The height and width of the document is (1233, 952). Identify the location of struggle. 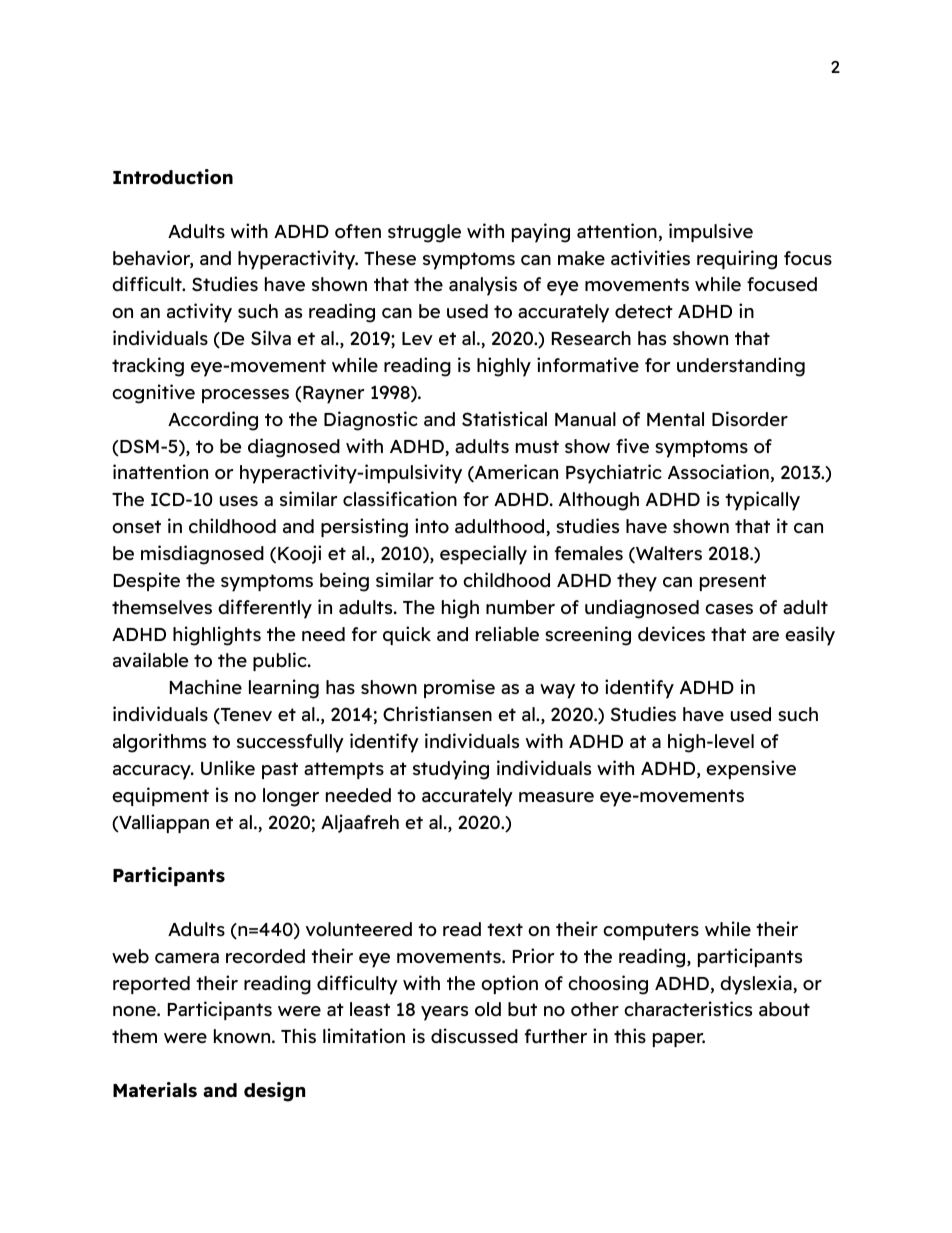
(424, 233).
